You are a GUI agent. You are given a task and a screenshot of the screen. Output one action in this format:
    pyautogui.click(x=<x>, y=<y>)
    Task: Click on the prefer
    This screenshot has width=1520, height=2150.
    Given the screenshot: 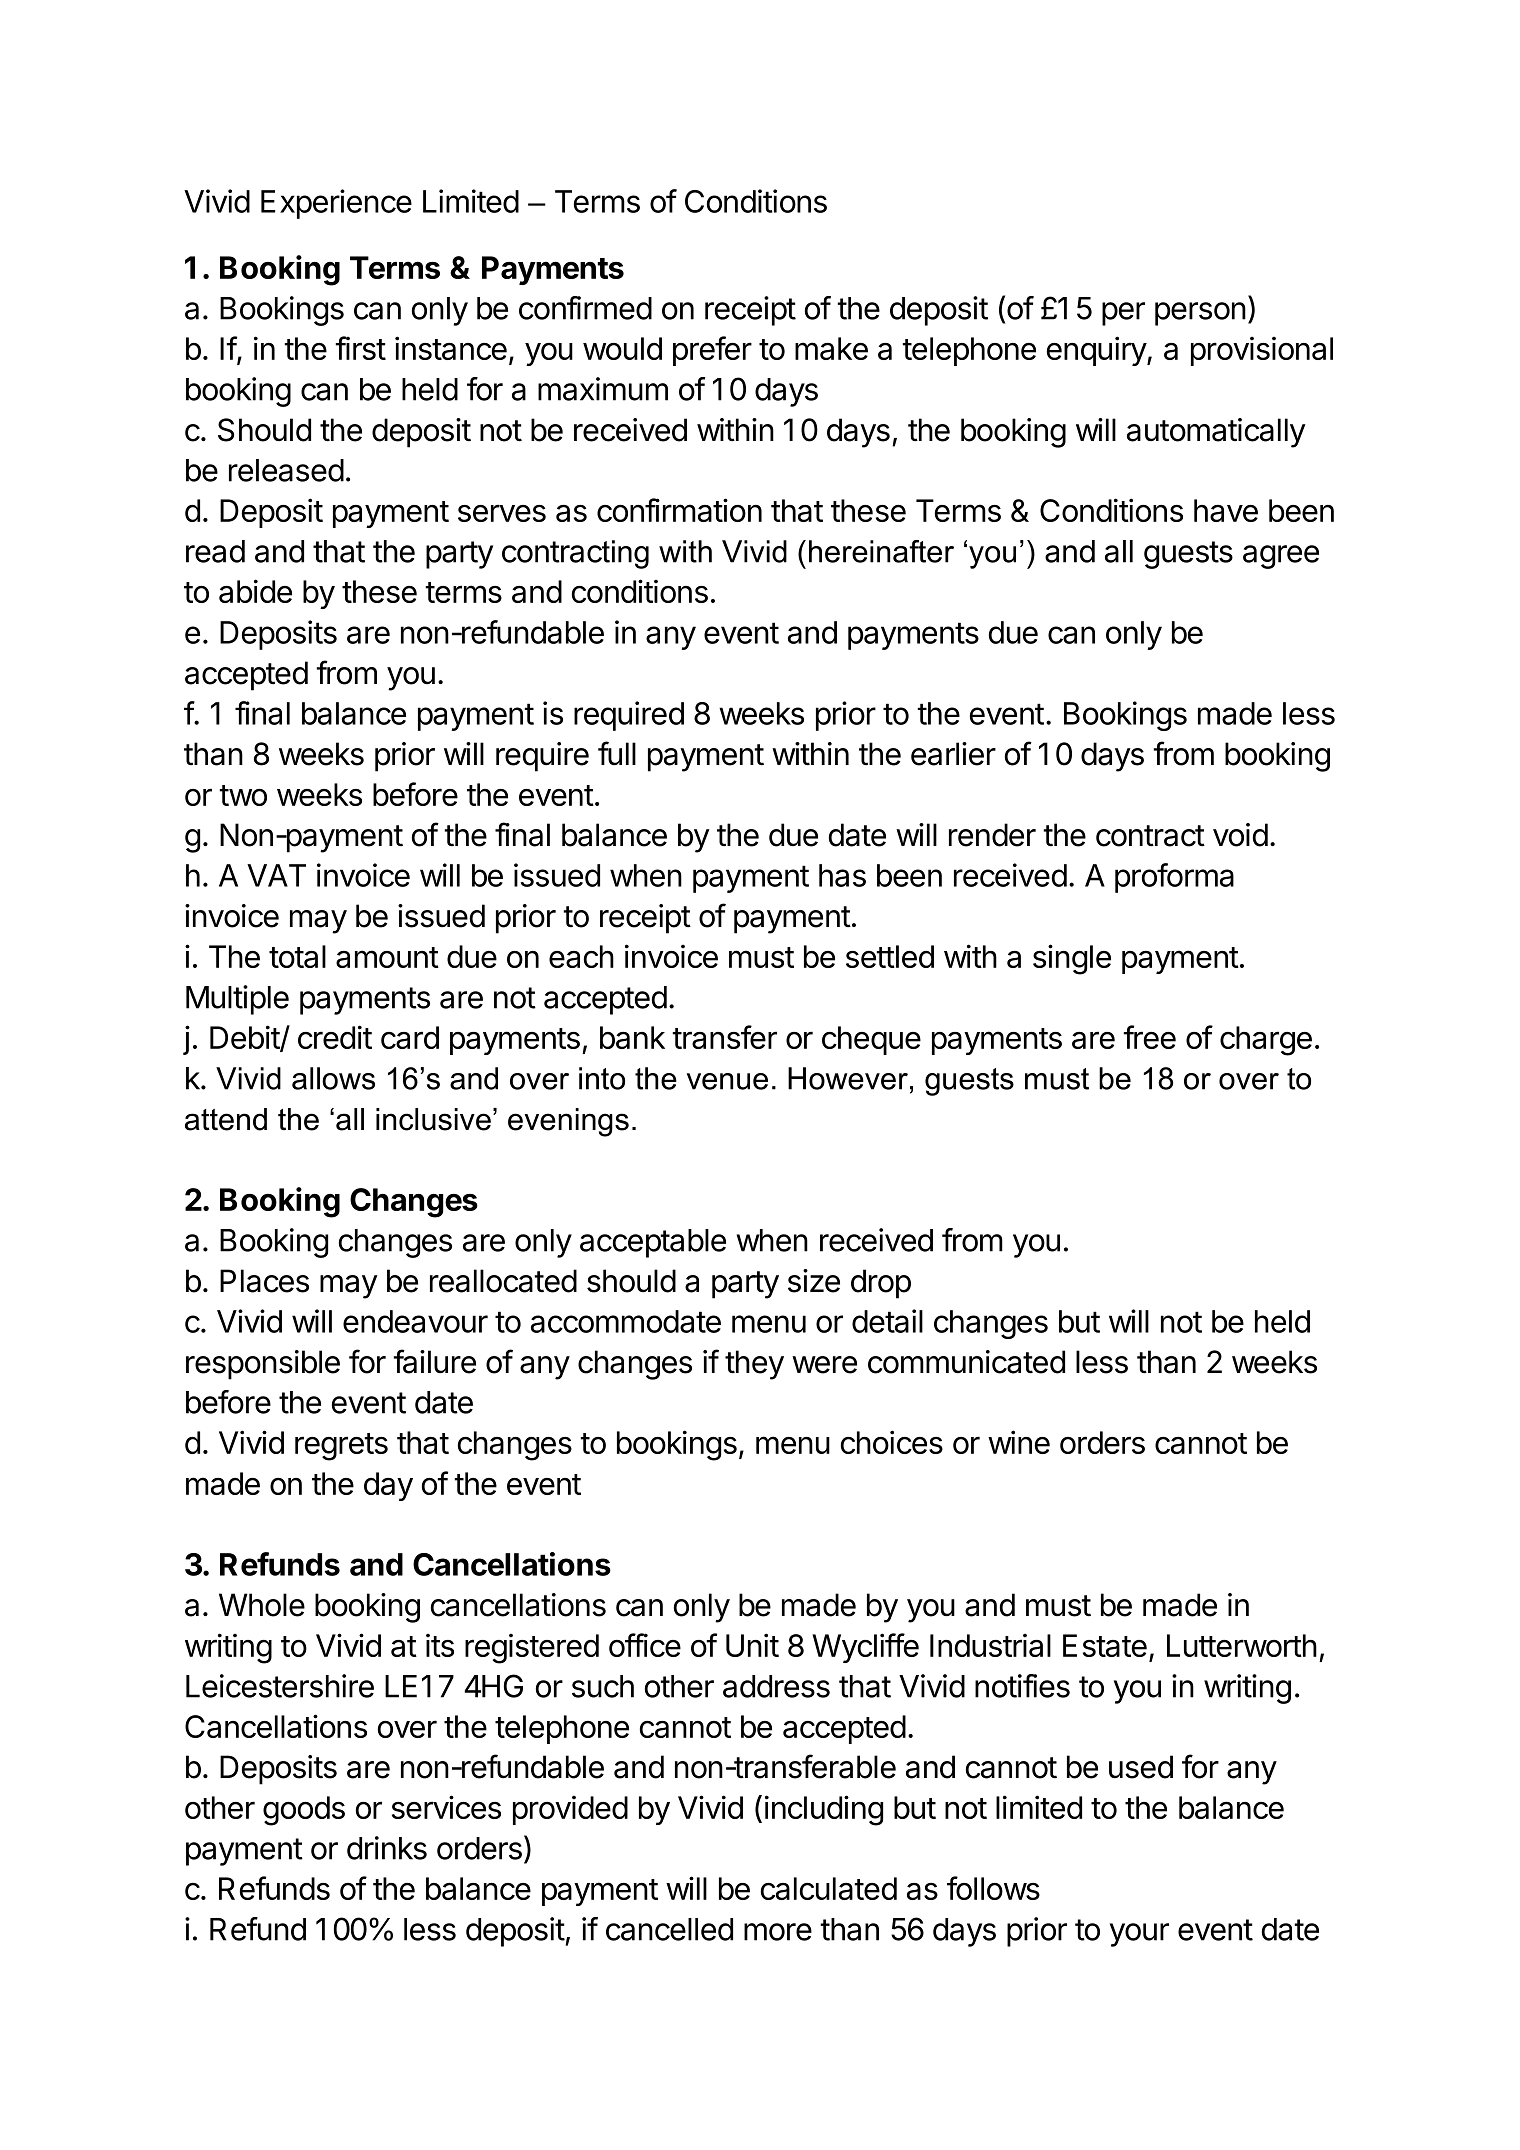 What is the action you would take?
    pyautogui.click(x=712, y=351)
